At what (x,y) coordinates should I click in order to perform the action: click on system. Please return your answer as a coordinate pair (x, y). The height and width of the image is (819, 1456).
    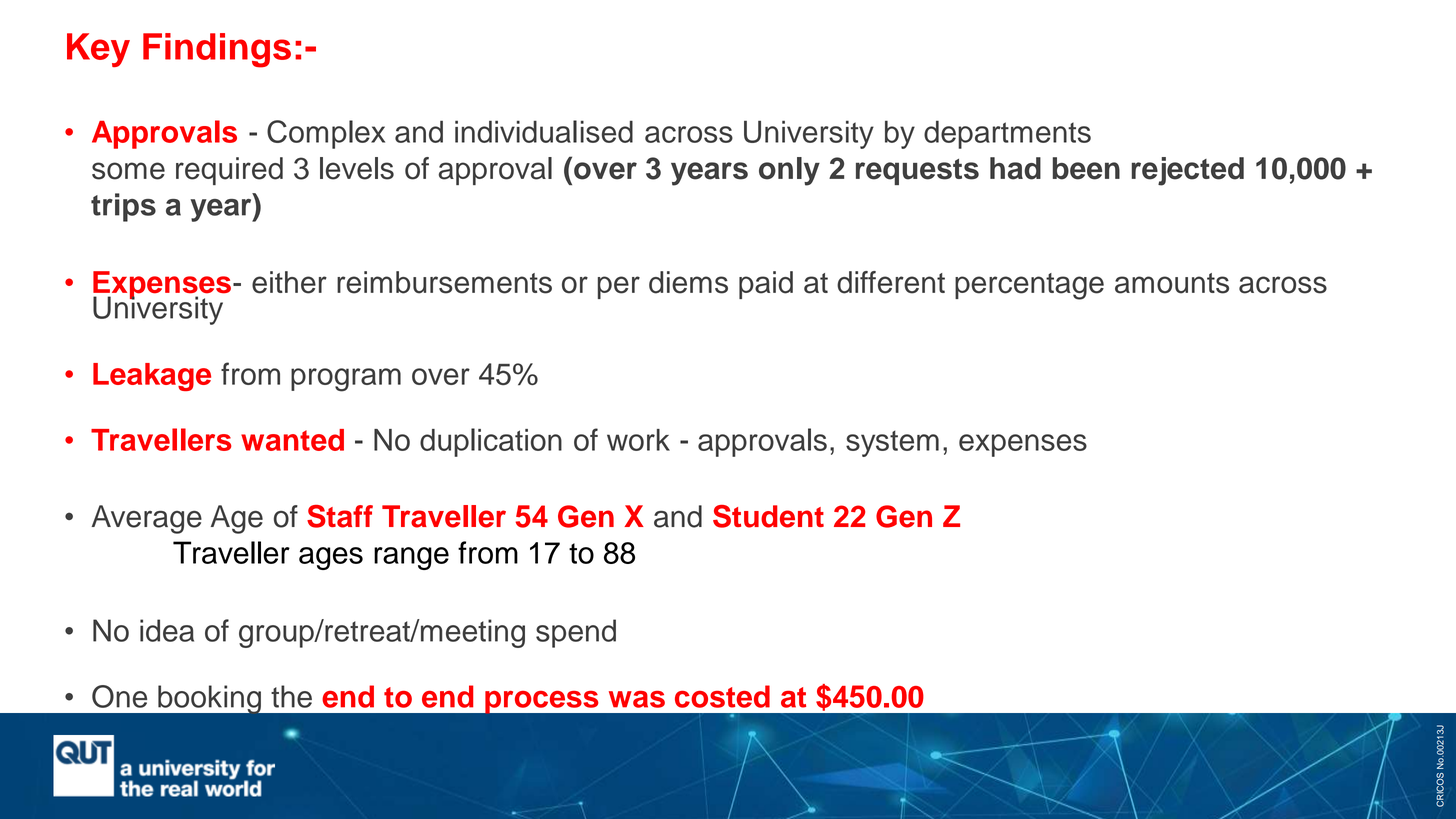
    Looking at the image, I should click on (892, 443).
